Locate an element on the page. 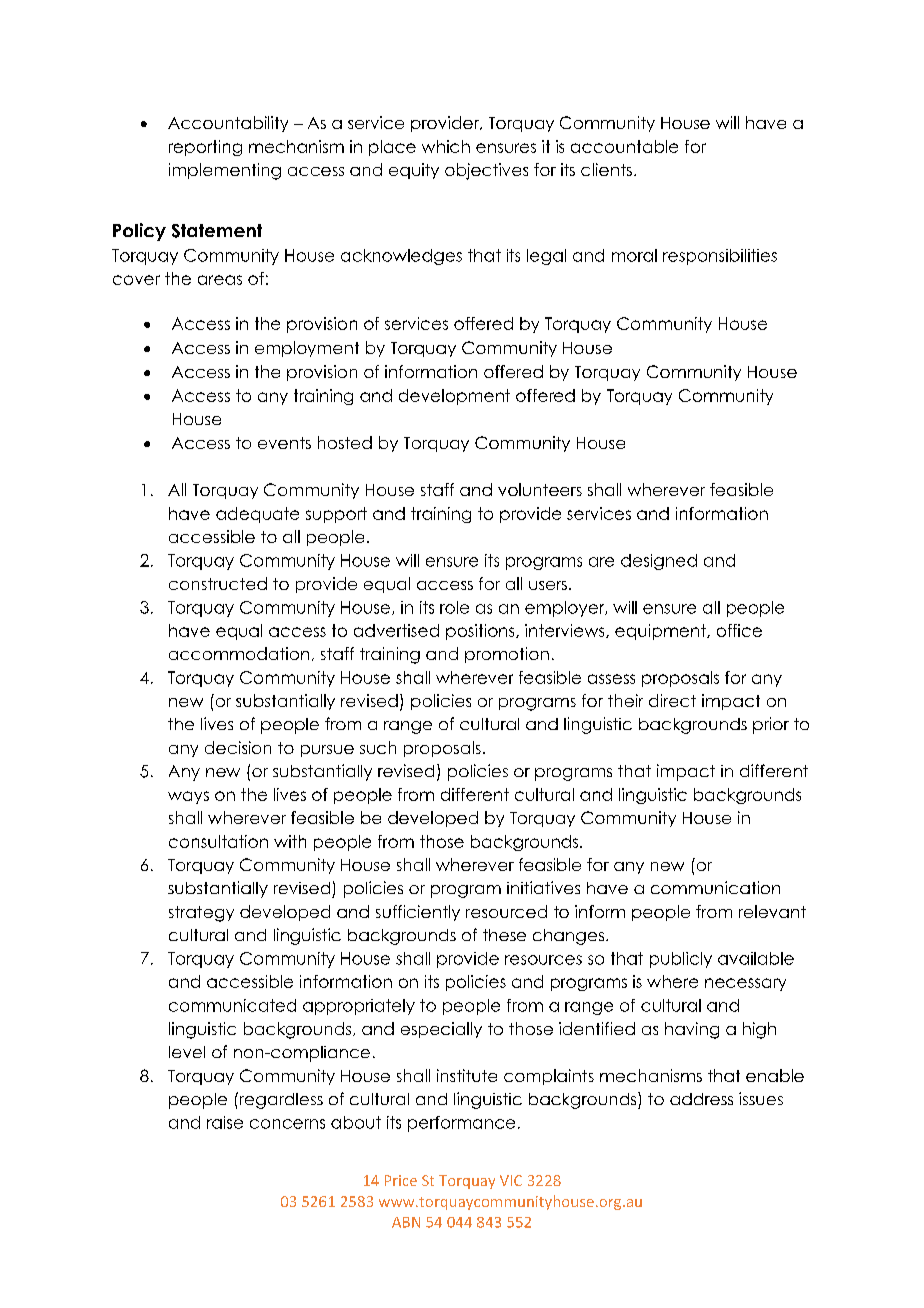 This image has width=924, height=1308. consultation is located at coordinates (218, 841).
